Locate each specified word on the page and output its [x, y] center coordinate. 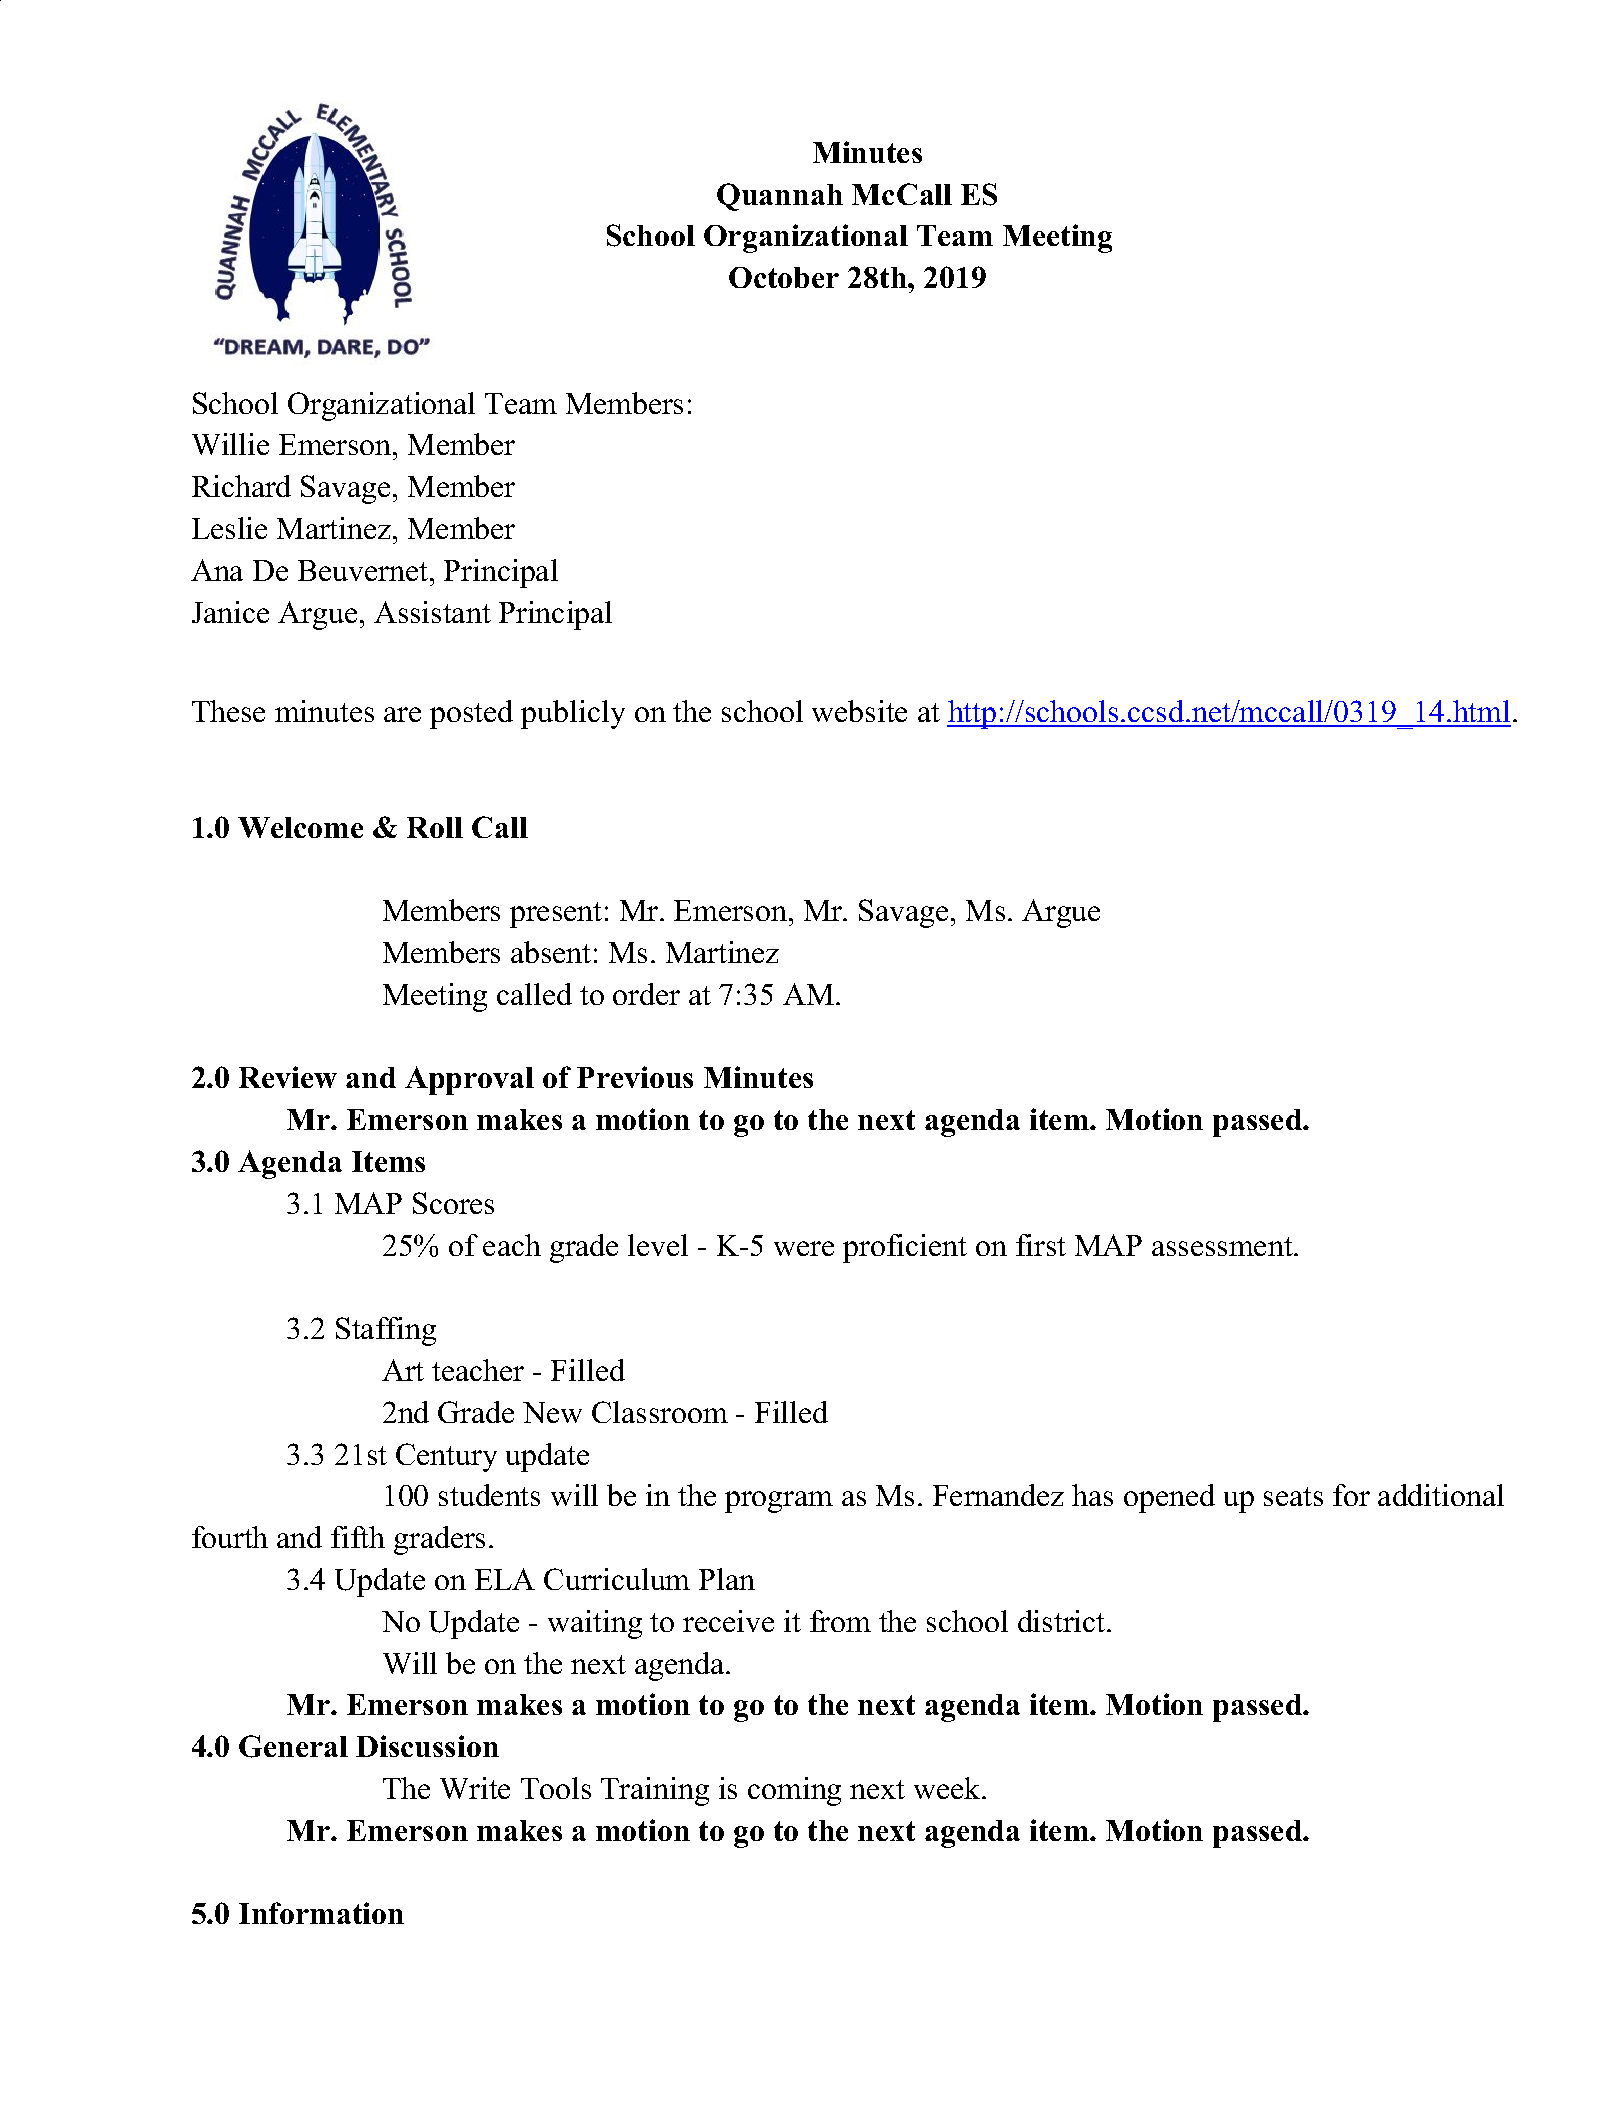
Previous [635, 1077]
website [859, 711]
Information [321, 1913]
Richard [241, 486]
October [784, 277]
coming [794, 1791]
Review [288, 1077]
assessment [1223, 1246]
